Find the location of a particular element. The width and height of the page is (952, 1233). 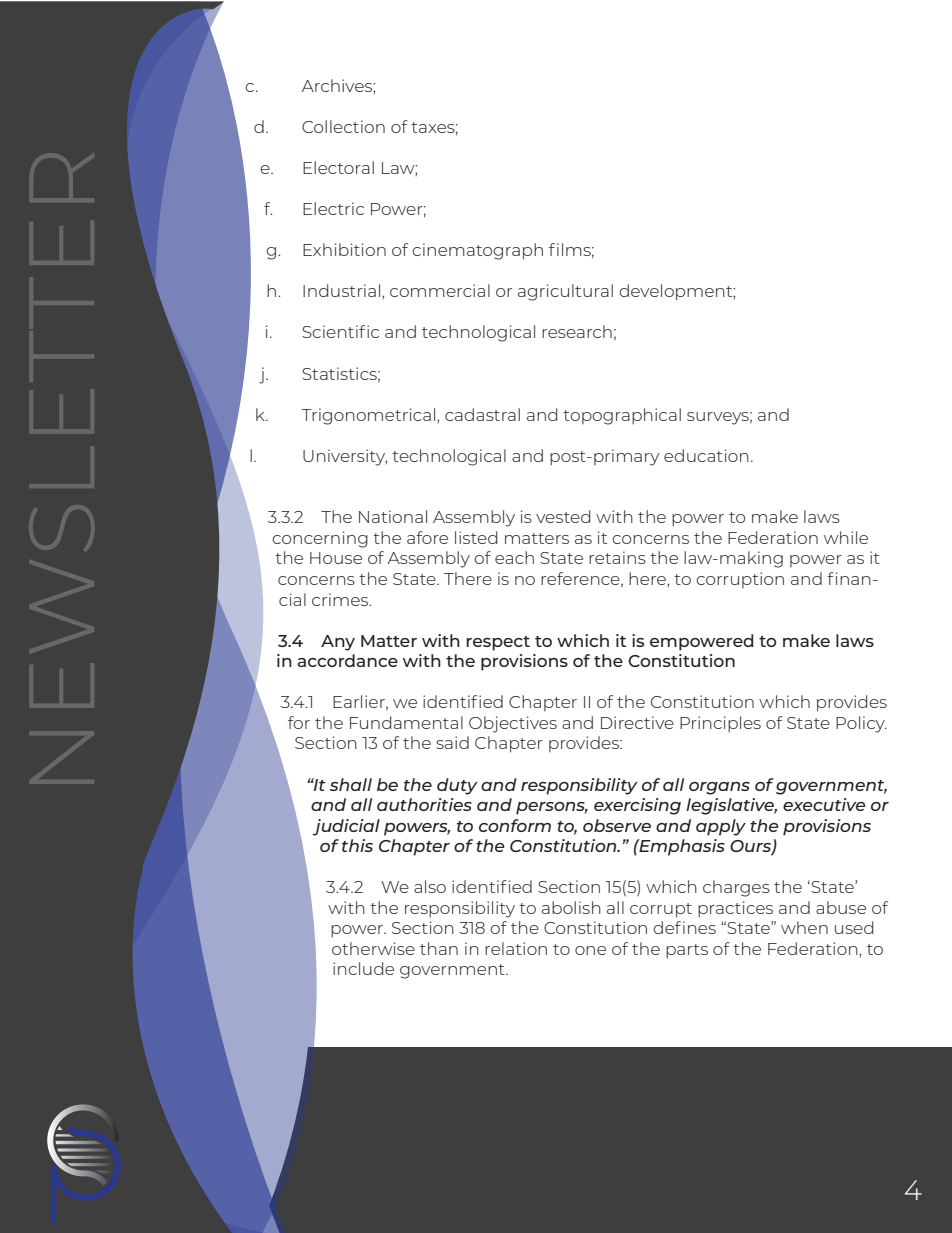

agricultural is located at coordinates (565, 292).
